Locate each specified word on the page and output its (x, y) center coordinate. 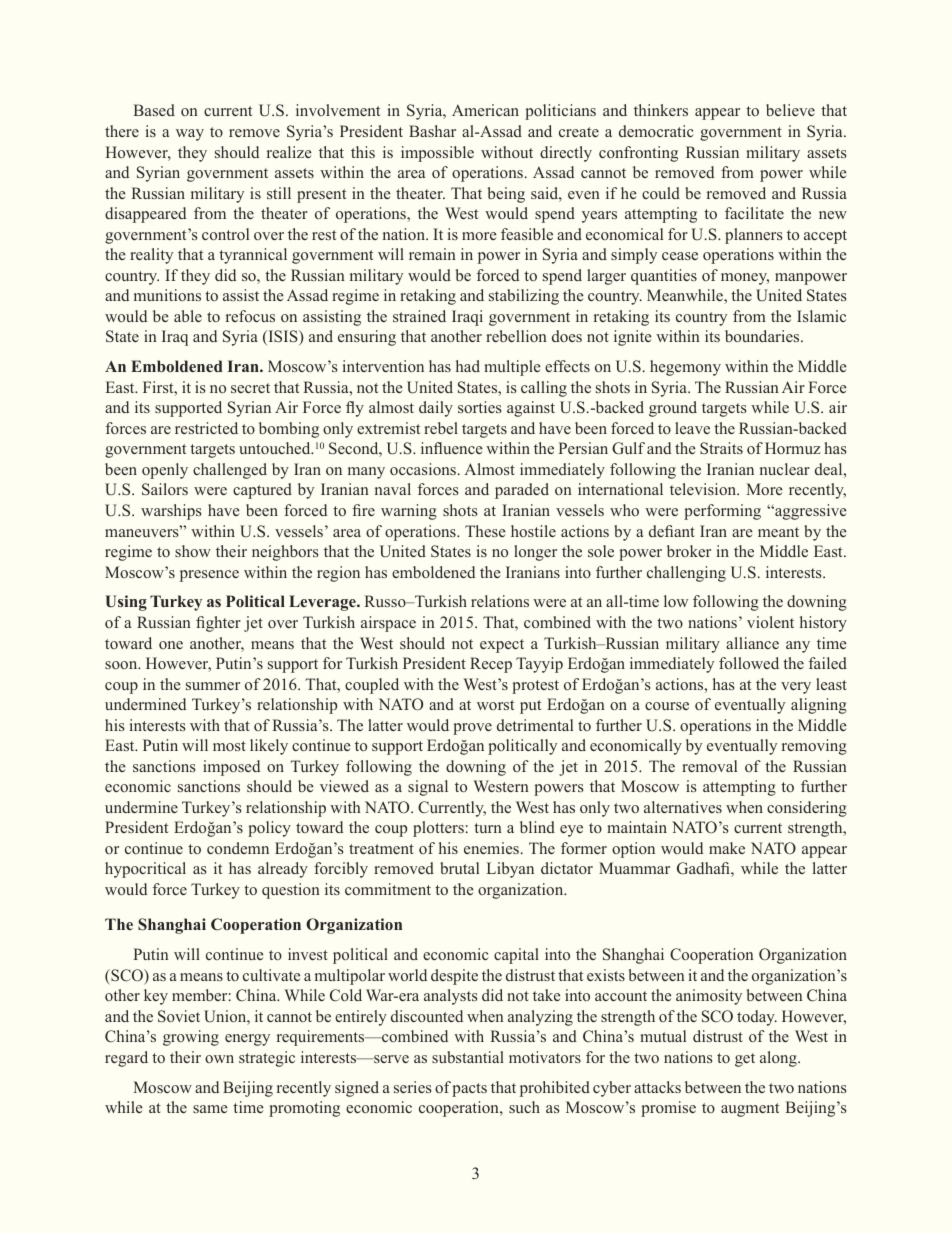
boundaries (763, 336)
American (485, 110)
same (210, 1109)
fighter (218, 624)
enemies (491, 848)
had (468, 366)
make (727, 848)
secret (250, 388)
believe (790, 110)
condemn (238, 848)
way (190, 135)
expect (502, 646)
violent (770, 622)
